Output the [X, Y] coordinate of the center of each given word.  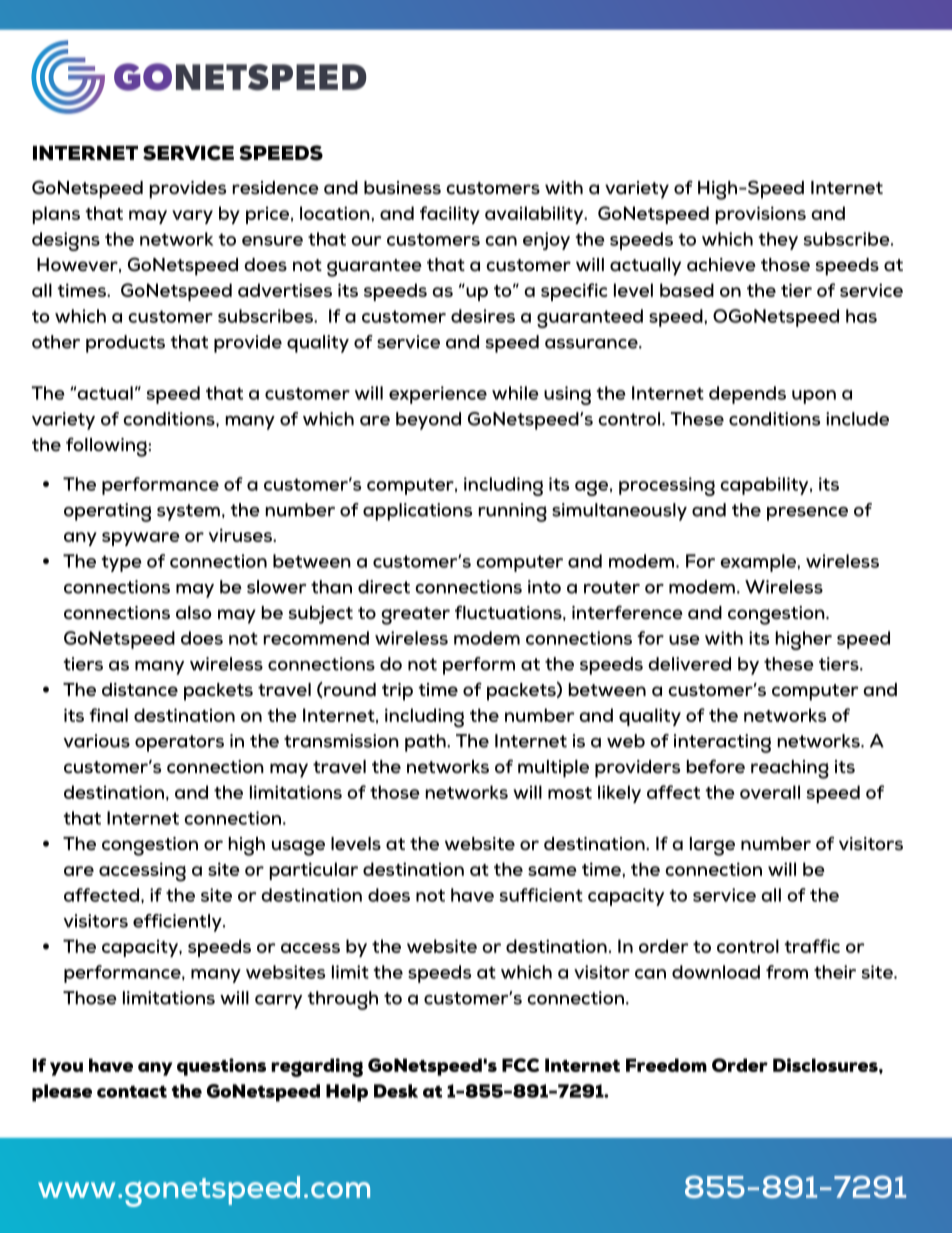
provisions [761, 215]
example [759, 563]
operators [179, 743]
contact [132, 1091]
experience [438, 395]
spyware [141, 539]
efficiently [178, 923]
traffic [812, 946]
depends [747, 395]
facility [450, 215]
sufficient [541, 895]
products [125, 344]
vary [192, 217]
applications [417, 512]
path [426, 743]
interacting [722, 743]
